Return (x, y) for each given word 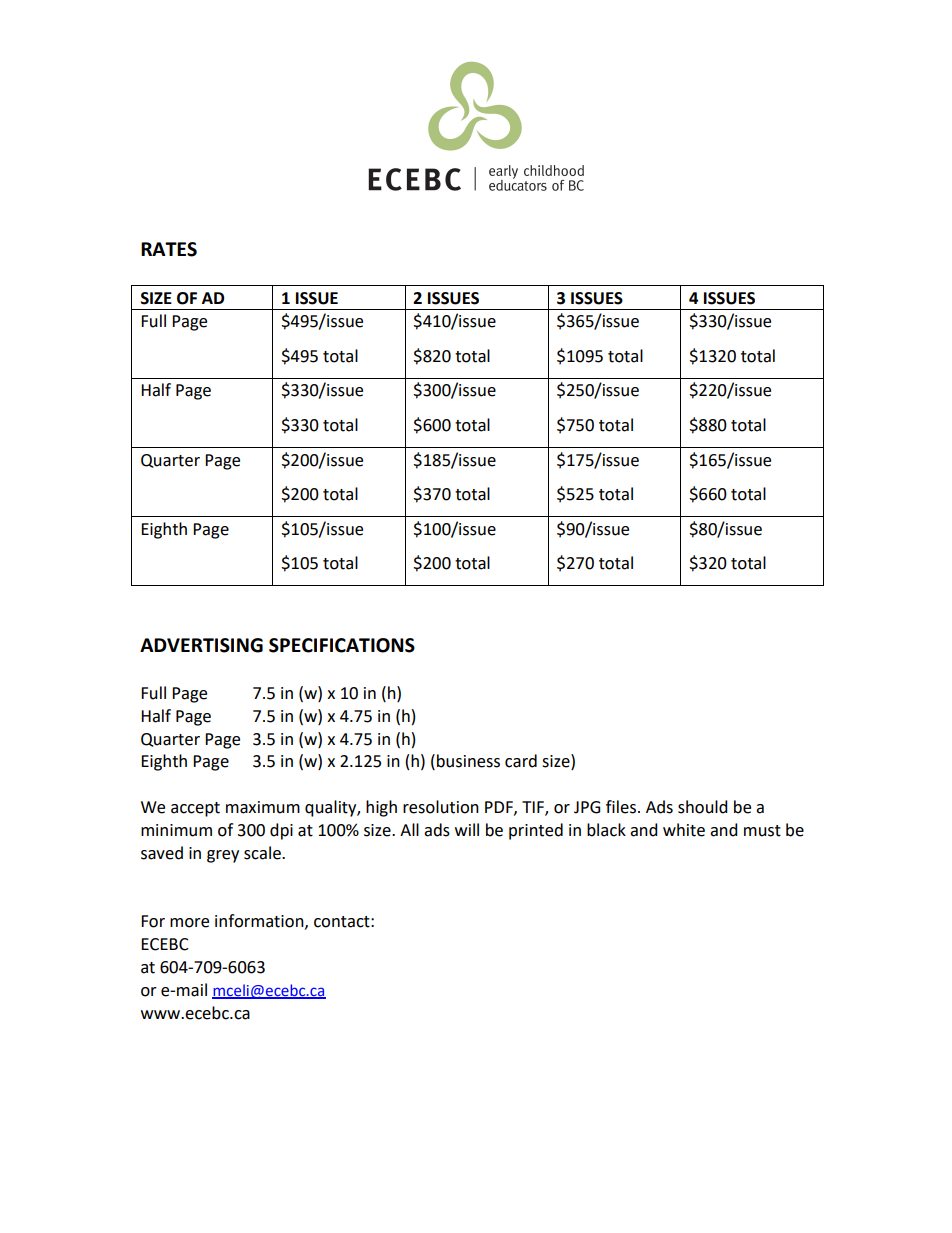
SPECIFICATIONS (342, 645)
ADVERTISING (201, 645)
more (189, 923)
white (684, 830)
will (467, 829)
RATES (169, 249)
